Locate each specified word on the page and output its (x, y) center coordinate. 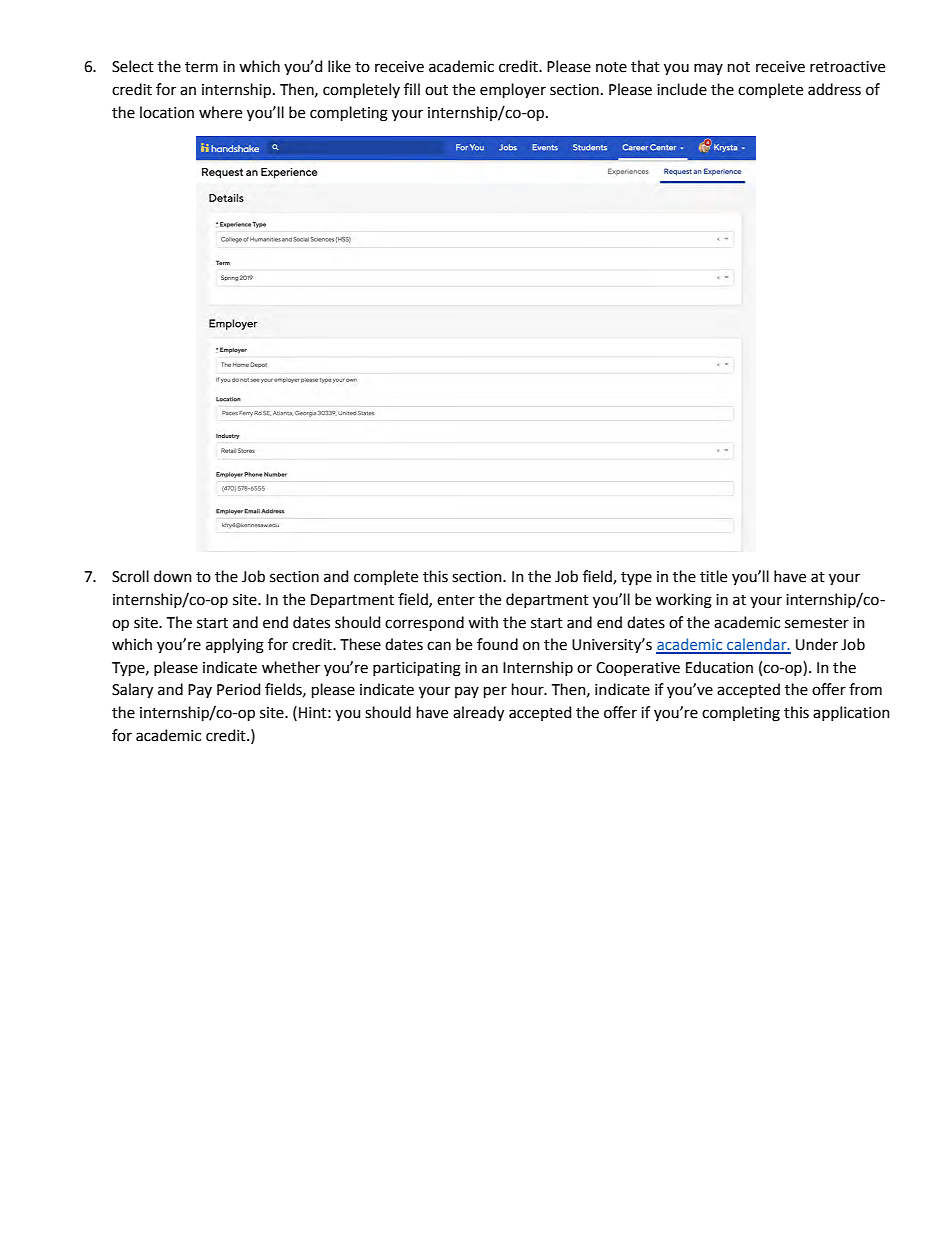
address (834, 89)
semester (817, 623)
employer (513, 91)
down (173, 576)
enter (456, 600)
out (436, 90)
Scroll (130, 576)
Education (719, 667)
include (682, 89)
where (220, 112)
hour (529, 689)
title (713, 576)
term (201, 67)
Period (238, 689)
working (684, 601)
